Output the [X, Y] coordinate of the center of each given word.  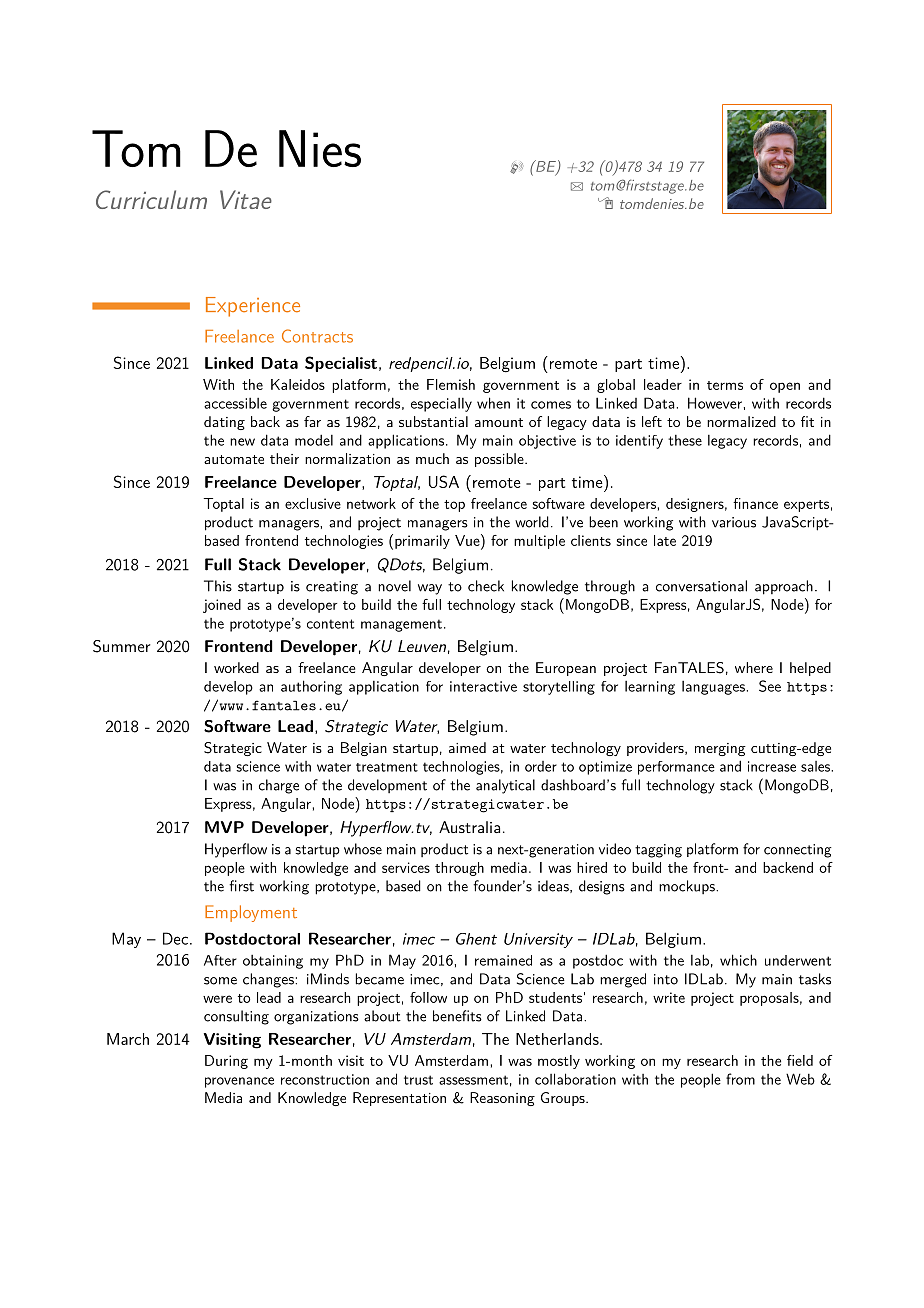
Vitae [246, 199]
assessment [473, 1080]
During [226, 1062]
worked [236, 667]
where [754, 667]
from [740, 1079]
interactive [483, 686]
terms [725, 385]
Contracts [317, 336]
